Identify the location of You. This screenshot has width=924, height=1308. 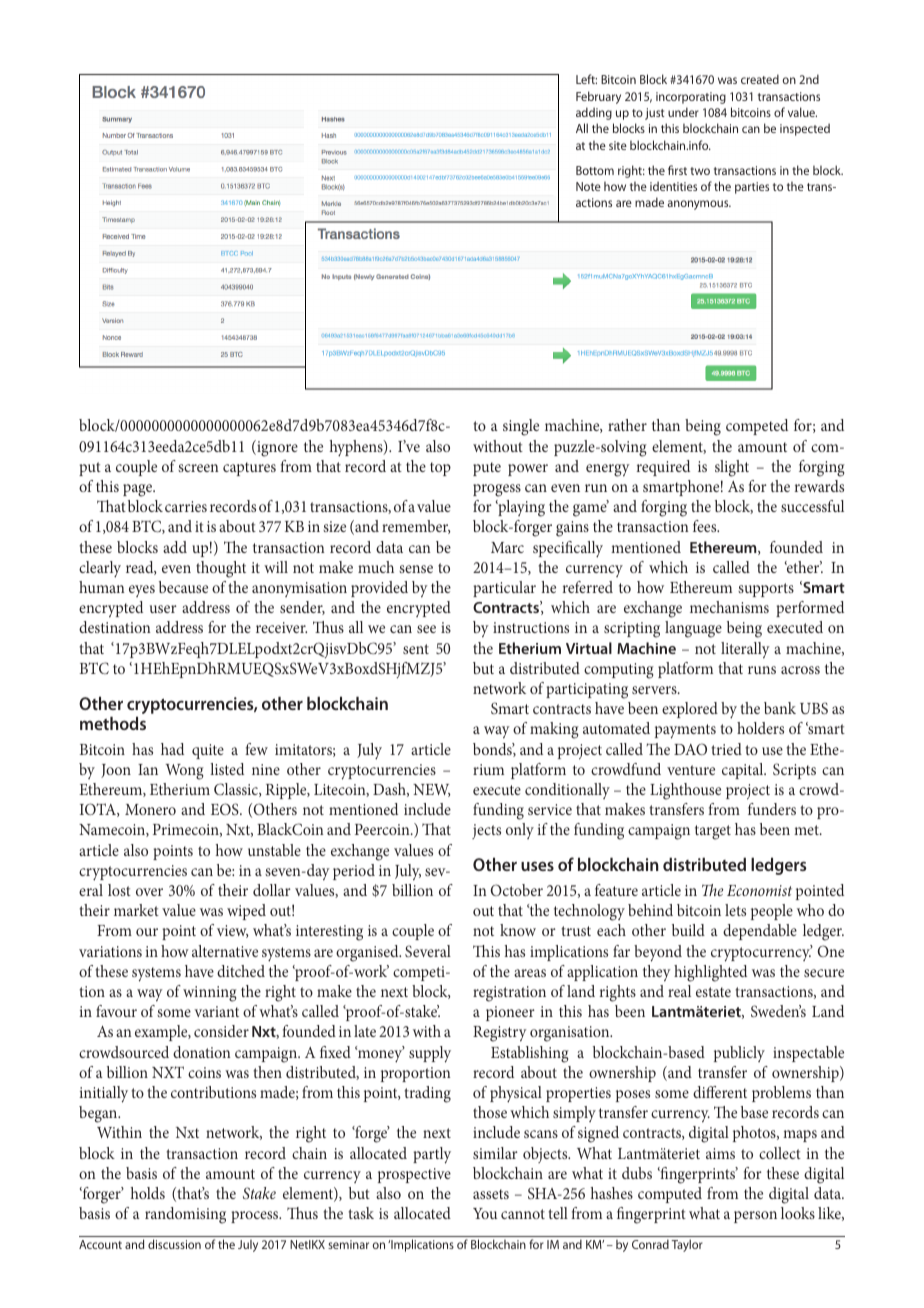
(485, 1213).
